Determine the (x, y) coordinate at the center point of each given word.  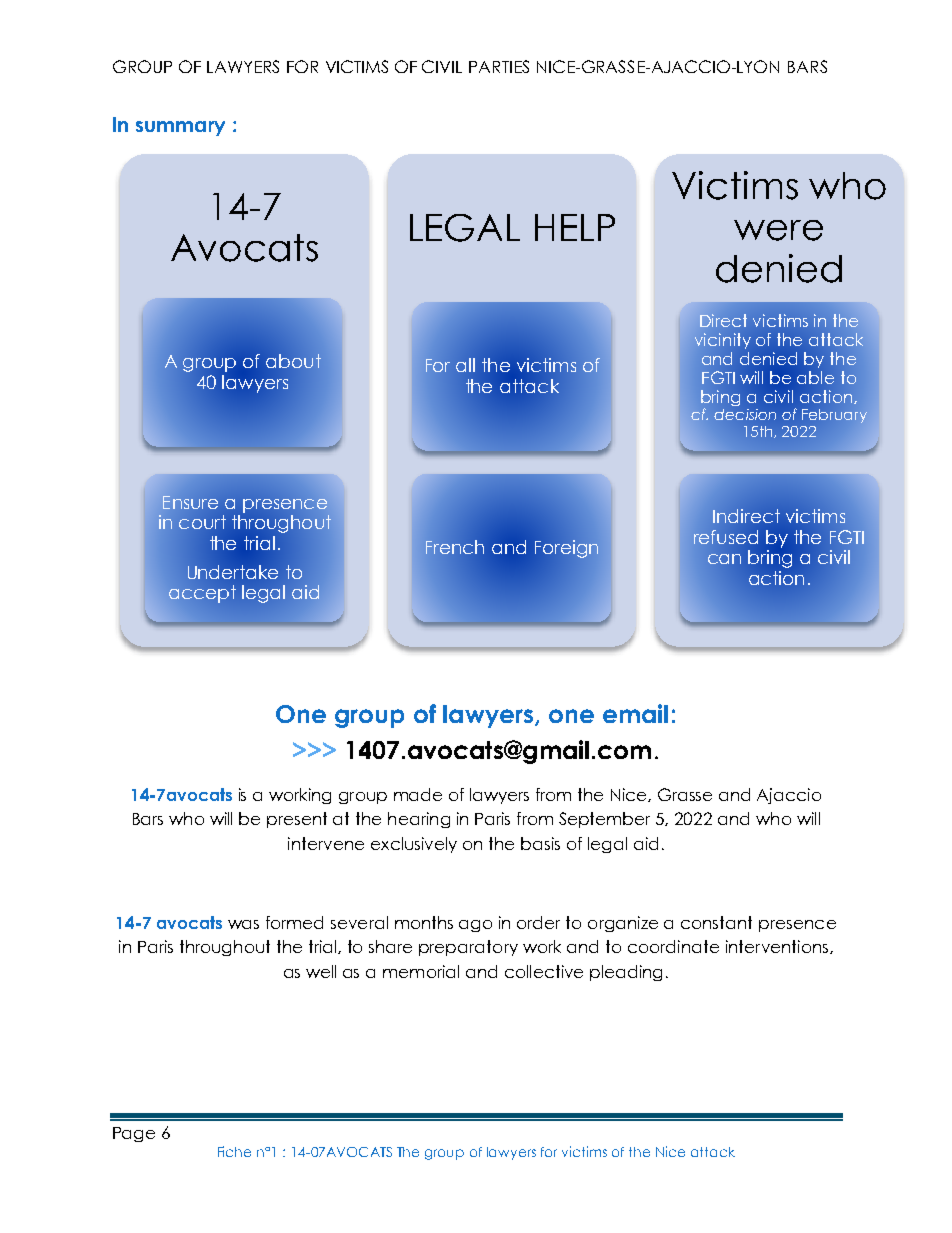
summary (180, 128)
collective (544, 971)
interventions (778, 947)
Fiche (234, 1151)
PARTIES (499, 66)
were (778, 230)
